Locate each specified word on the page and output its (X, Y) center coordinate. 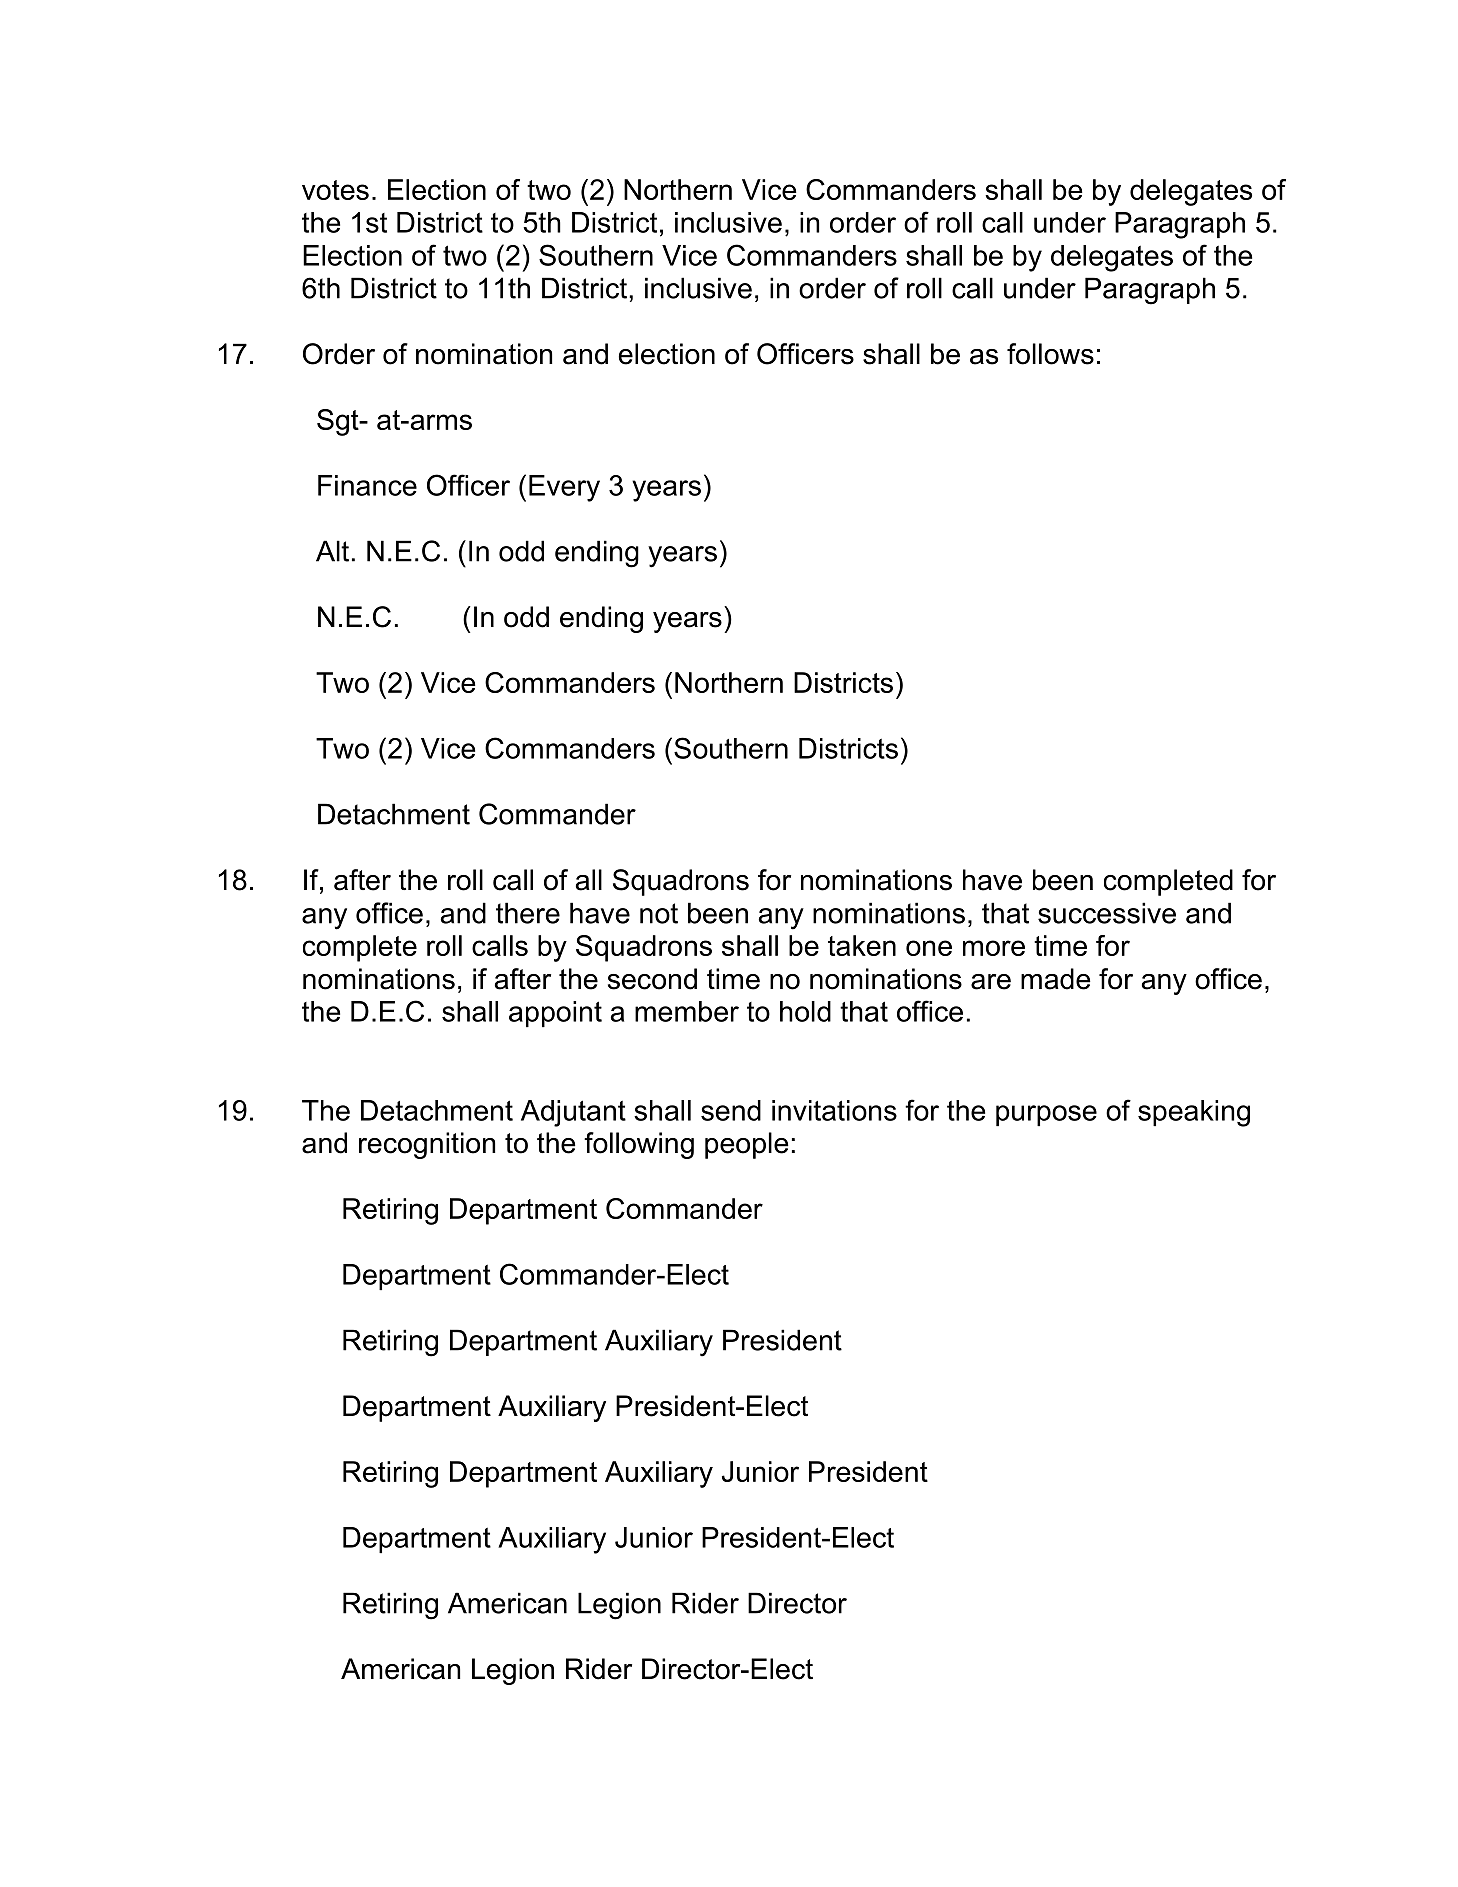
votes (335, 190)
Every (564, 488)
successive (1107, 913)
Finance (367, 485)
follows (1050, 354)
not (659, 913)
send (731, 1110)
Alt (332, 551)
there (528, 913)
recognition (427, 1145)
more (994, 948)
